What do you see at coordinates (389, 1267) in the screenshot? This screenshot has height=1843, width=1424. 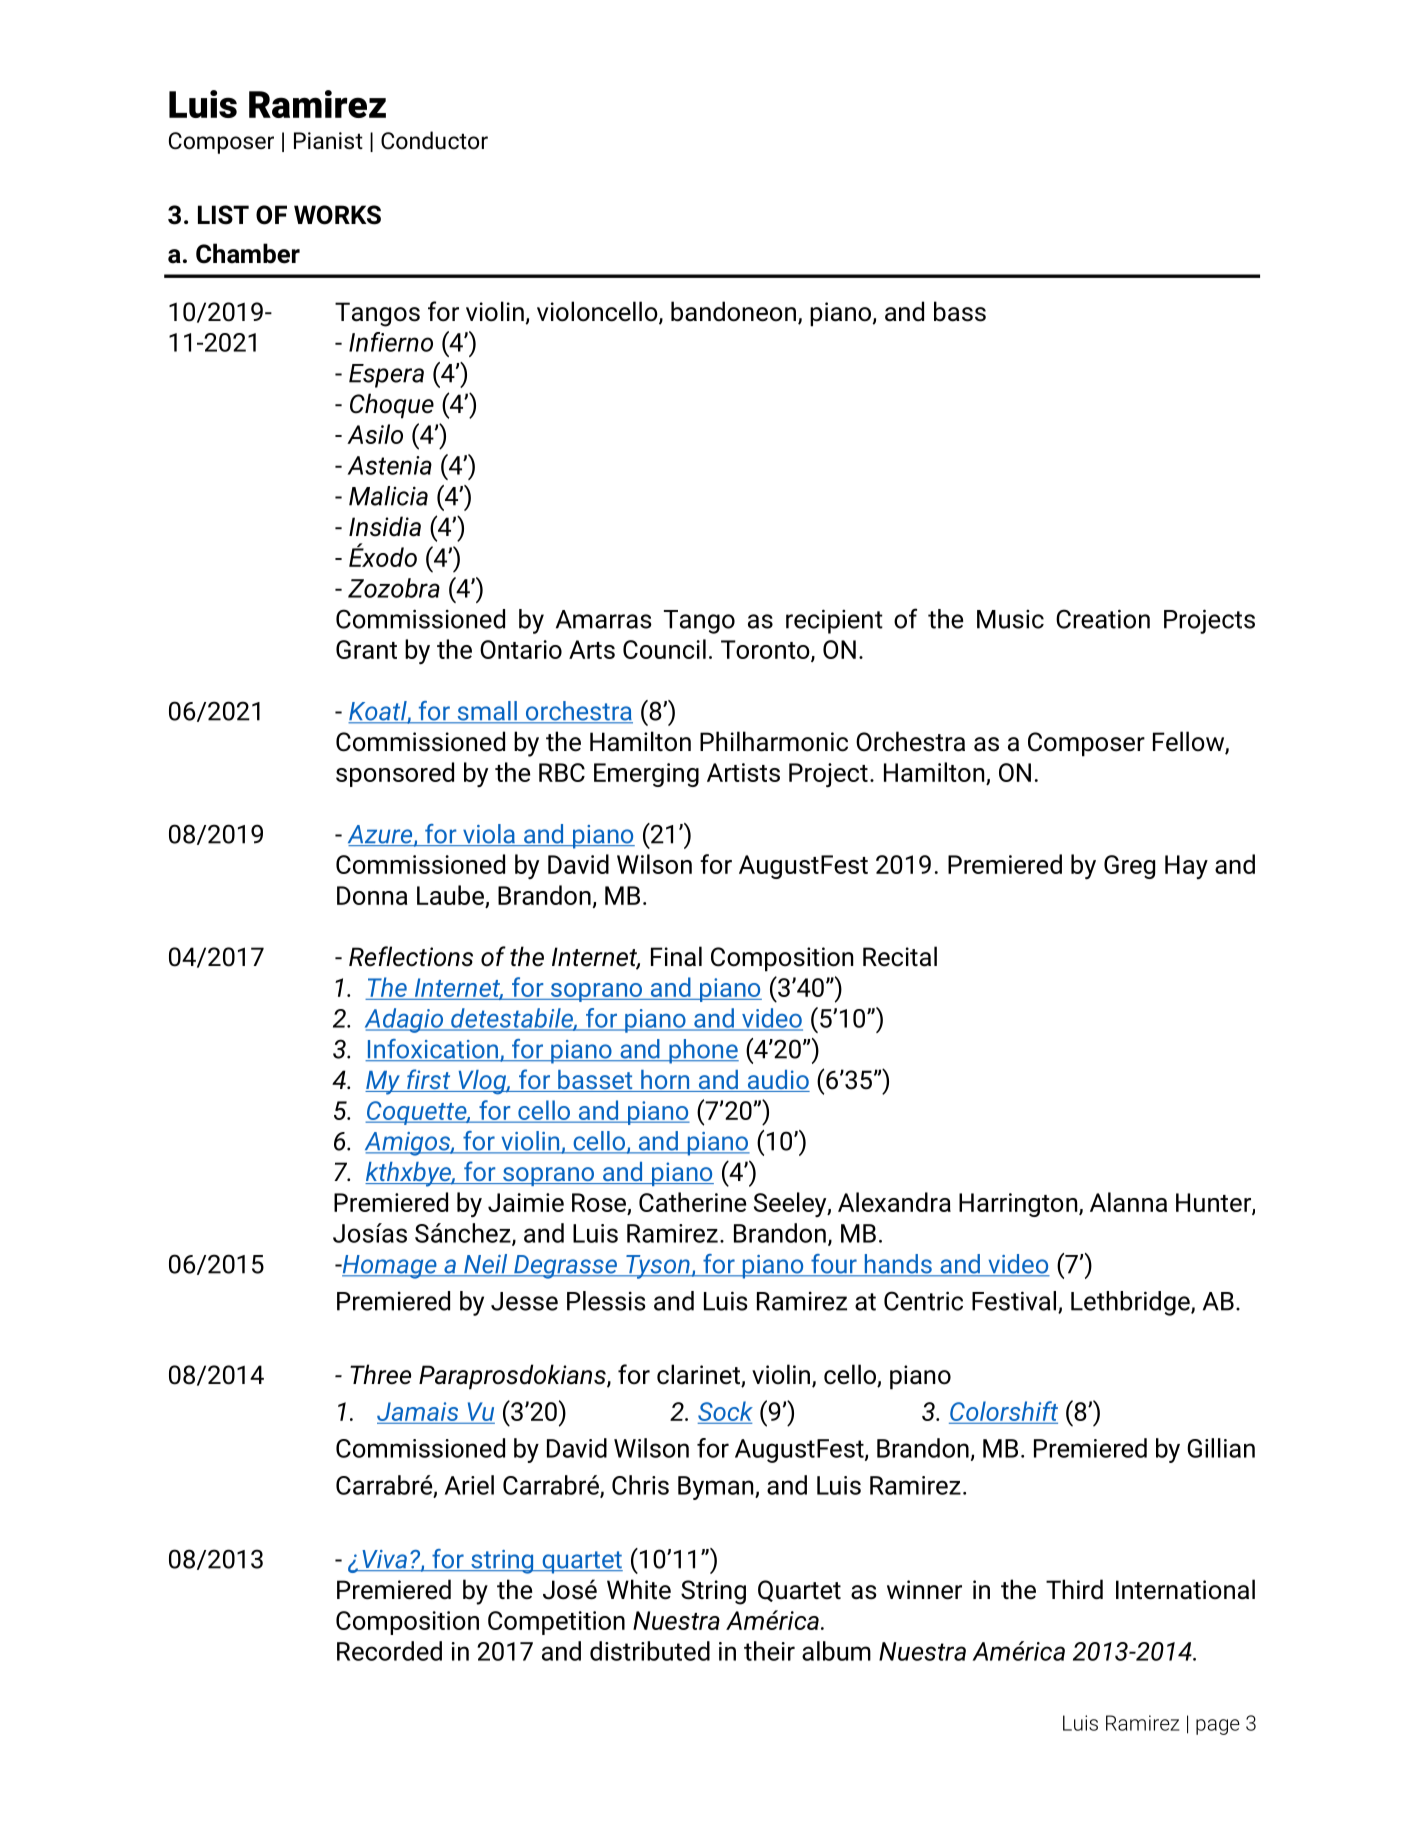 I see `Homage` at bounding box center [389, 1267].
